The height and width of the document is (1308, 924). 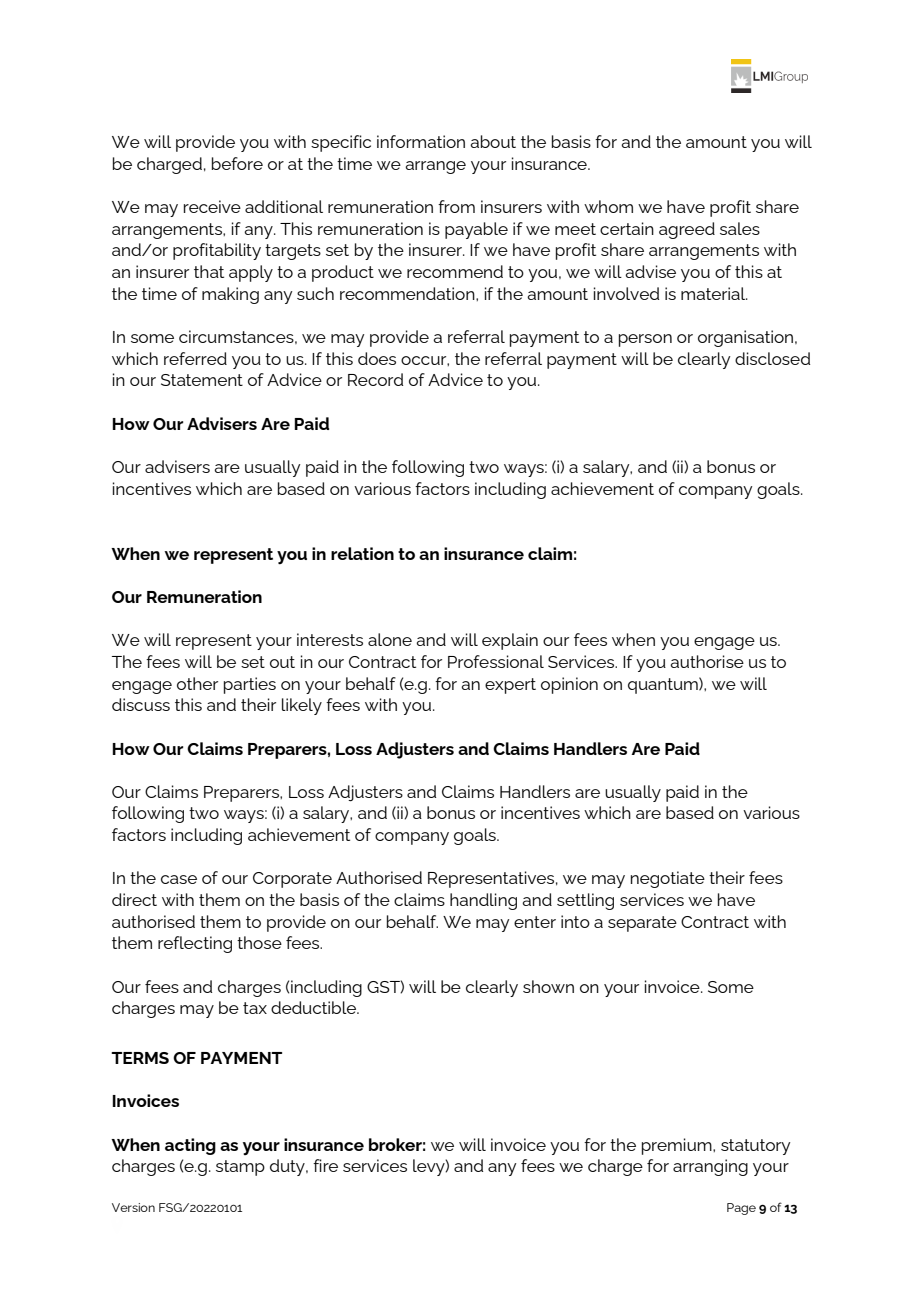 I want to click on other, so click(x=197, y=683).
